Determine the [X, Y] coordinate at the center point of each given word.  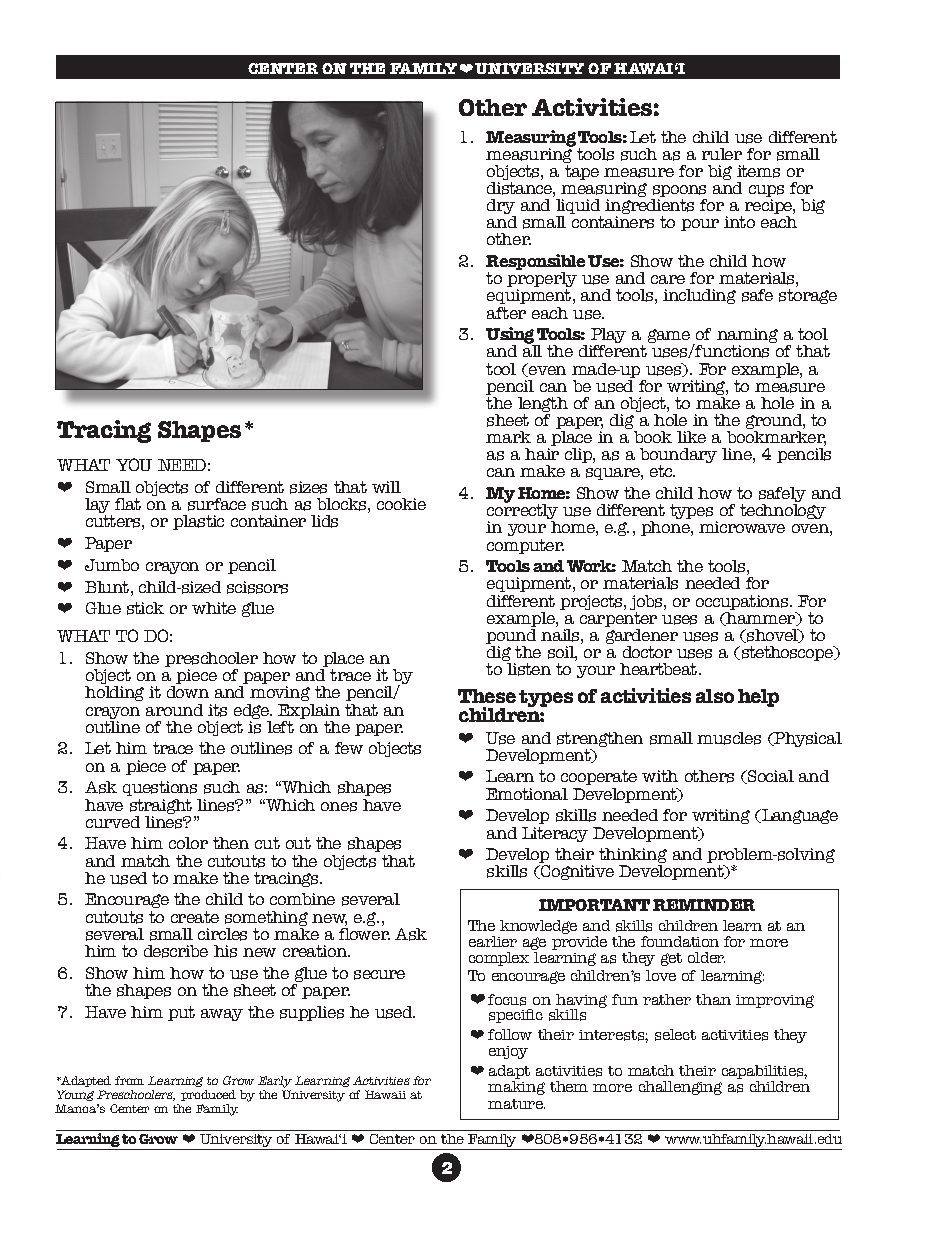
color [188, 843]
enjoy [508, 1052]
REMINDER [704, 905]
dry [501, 208]
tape [582, 172]
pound [511, 638]
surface [217, 504]
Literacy [555, 834]
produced [208, 1097]
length [543, 406]
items [758, 171]
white [214, 608]
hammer [761, 619]
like [691, 437]
